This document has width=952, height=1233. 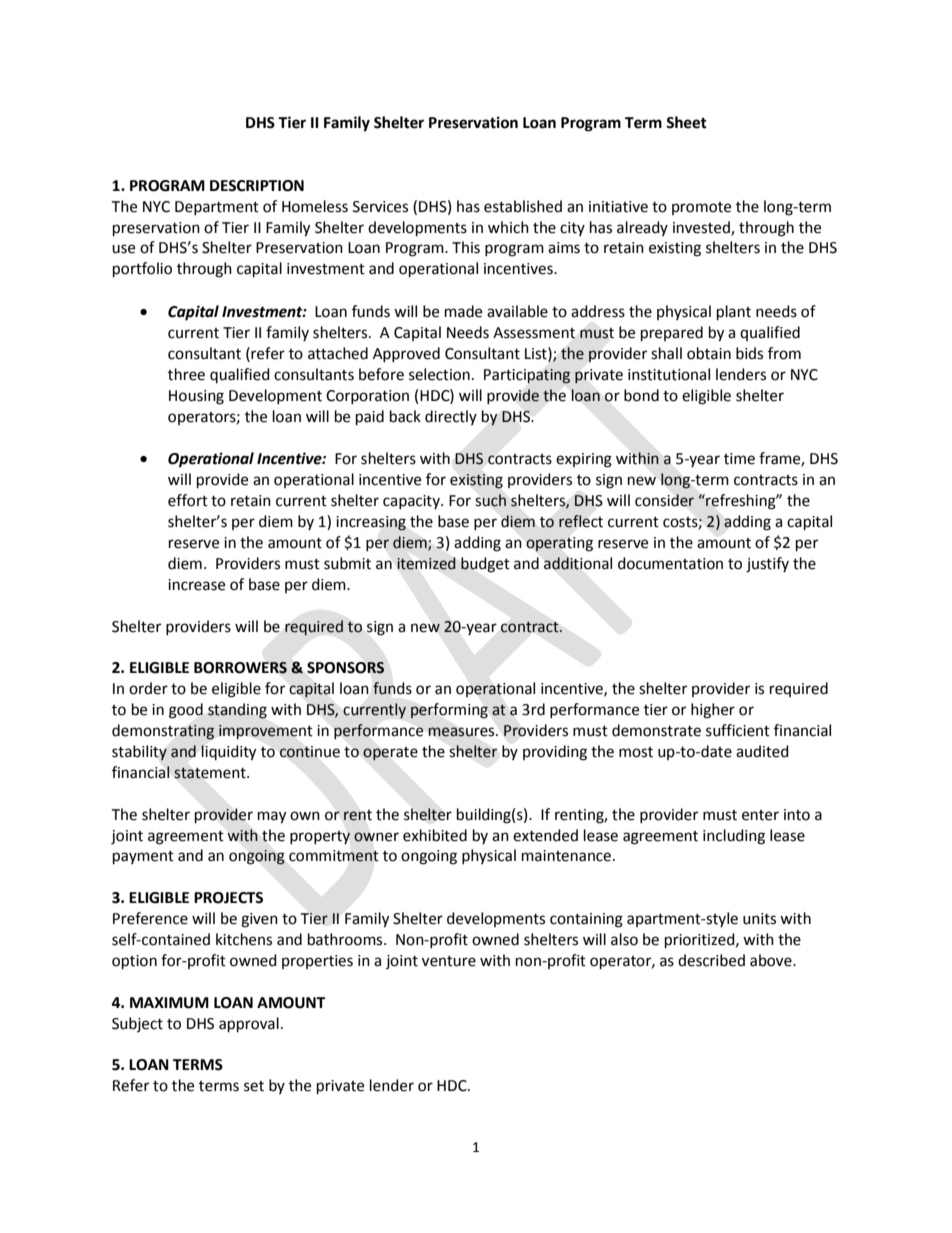 I want to click on approval, so click(x=249, y=1025).
